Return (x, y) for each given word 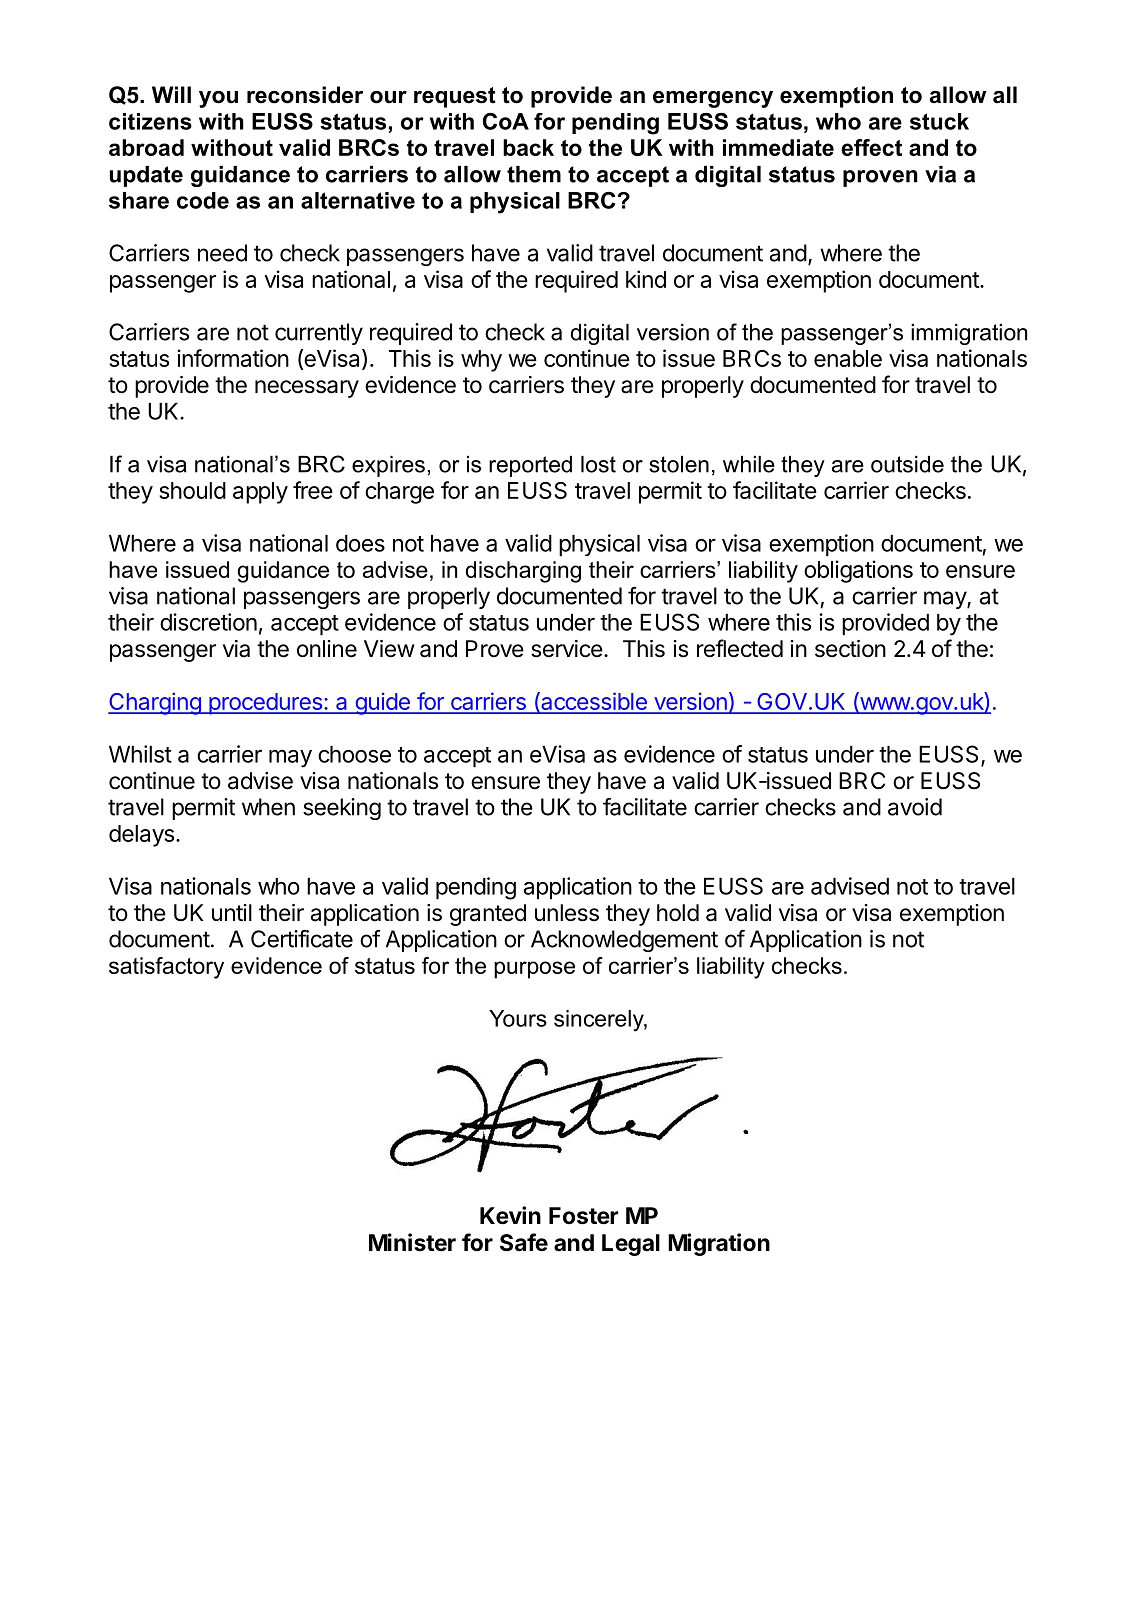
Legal (631, 1245)
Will (171, 94)
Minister (412, 1242)
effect (871, 147)
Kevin (510, 1215)
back (528, 147)
